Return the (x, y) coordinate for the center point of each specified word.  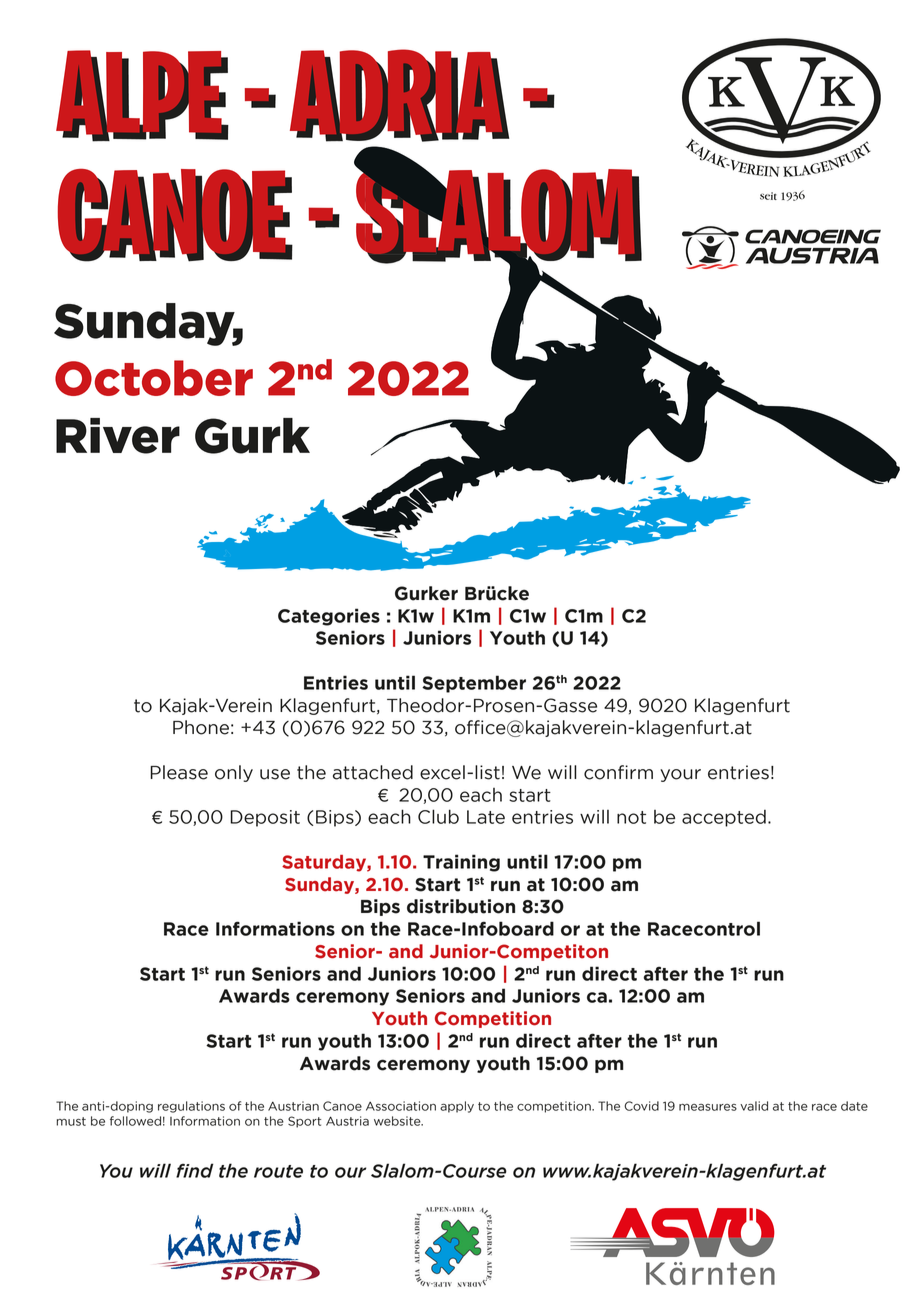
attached (373, 772)
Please (179, 772)
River (118, 436)
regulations (191, 1107)
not (631, 817)
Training (461, 863)
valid (754, 1106)
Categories (329, 617)
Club (438, 816)
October (154, 378)
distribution (461, 906)
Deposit (265, 818)
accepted (724, 818)
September (474, 684)
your (680, 775)
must (71, 1121)
